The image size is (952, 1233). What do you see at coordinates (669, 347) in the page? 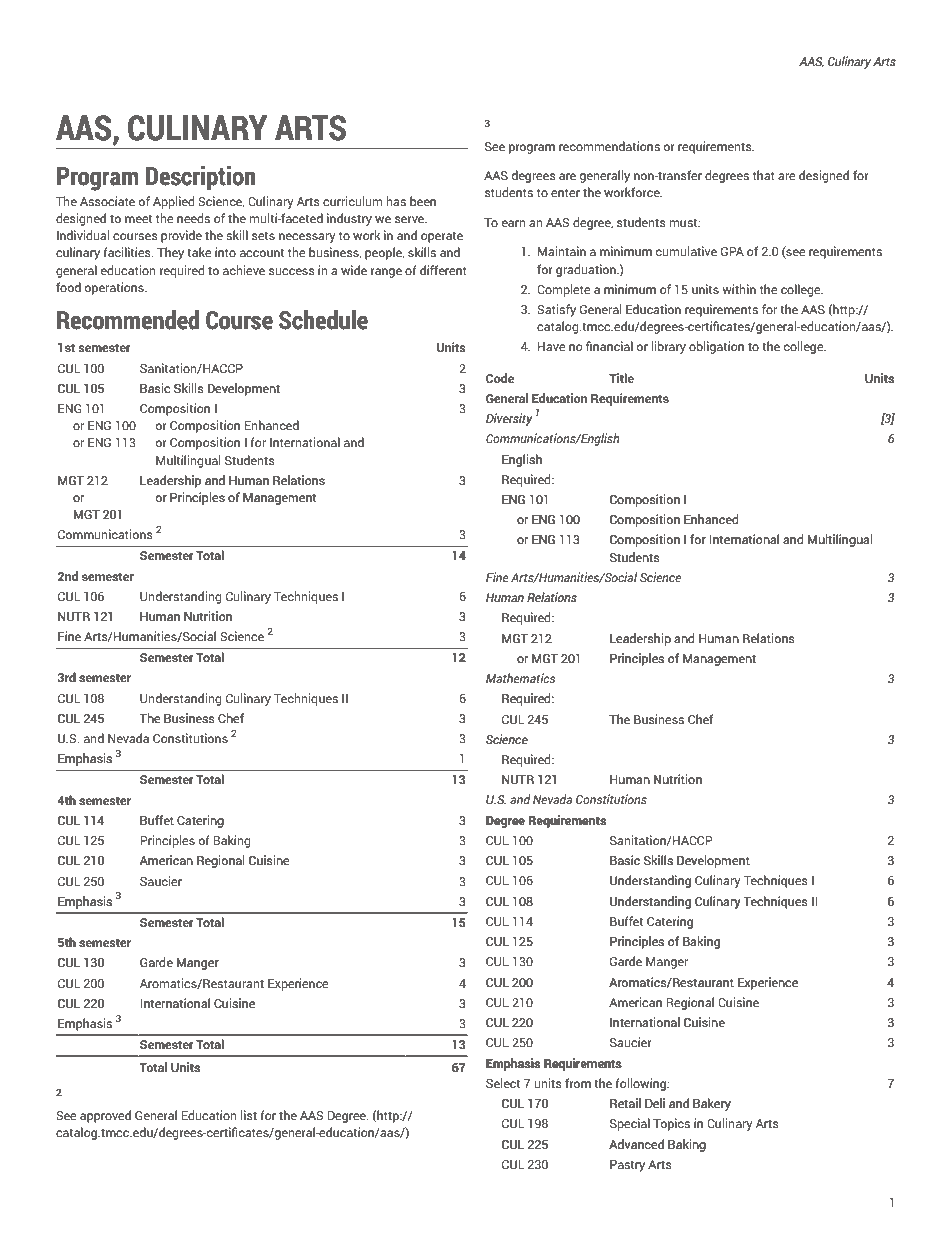
I see `library` at bounding box center [669, 347].
